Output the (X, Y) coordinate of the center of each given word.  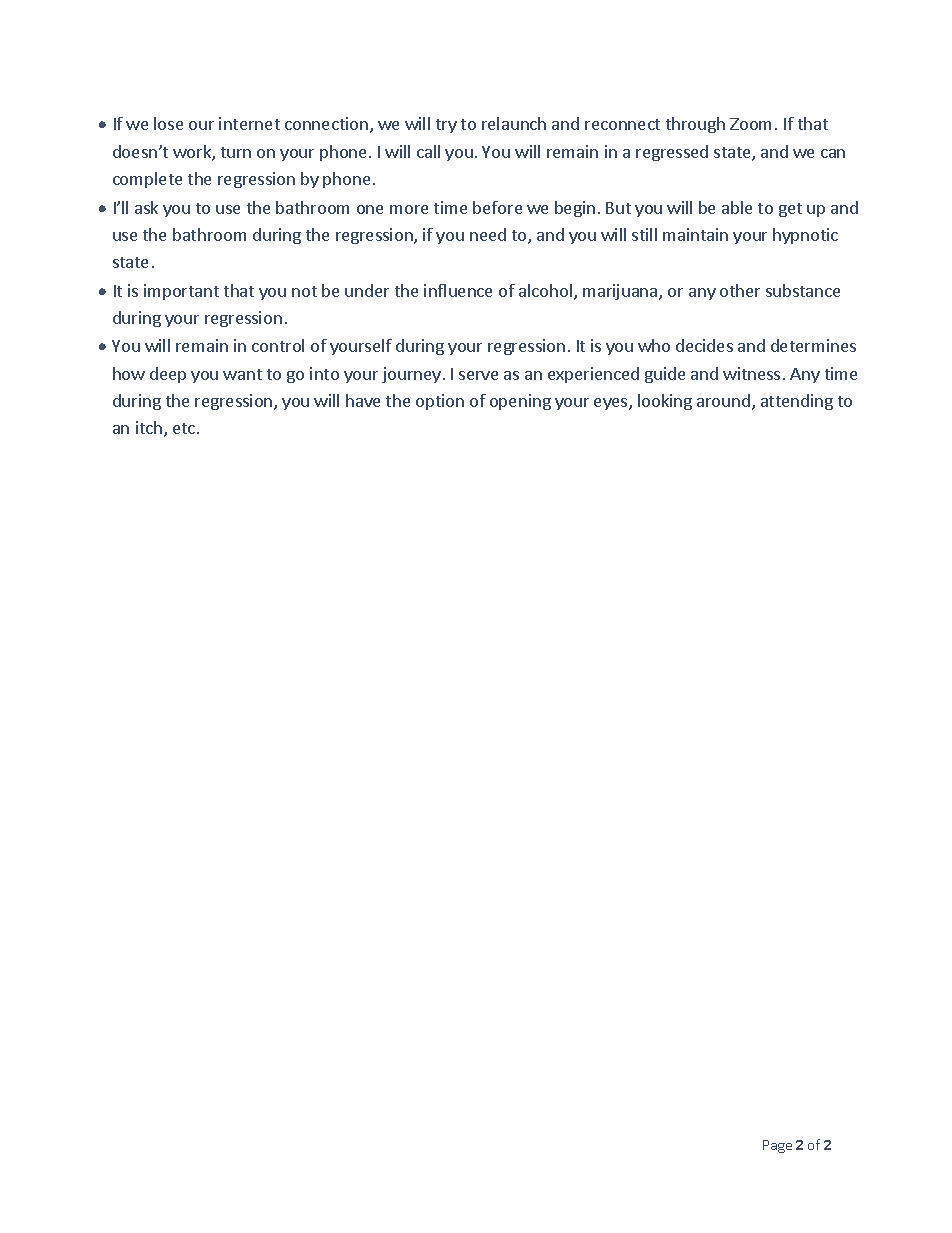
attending (797, 402)
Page (777, 1146)
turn (236, 152)
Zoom (750, 124)
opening (520, 402)
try (446, 126)
